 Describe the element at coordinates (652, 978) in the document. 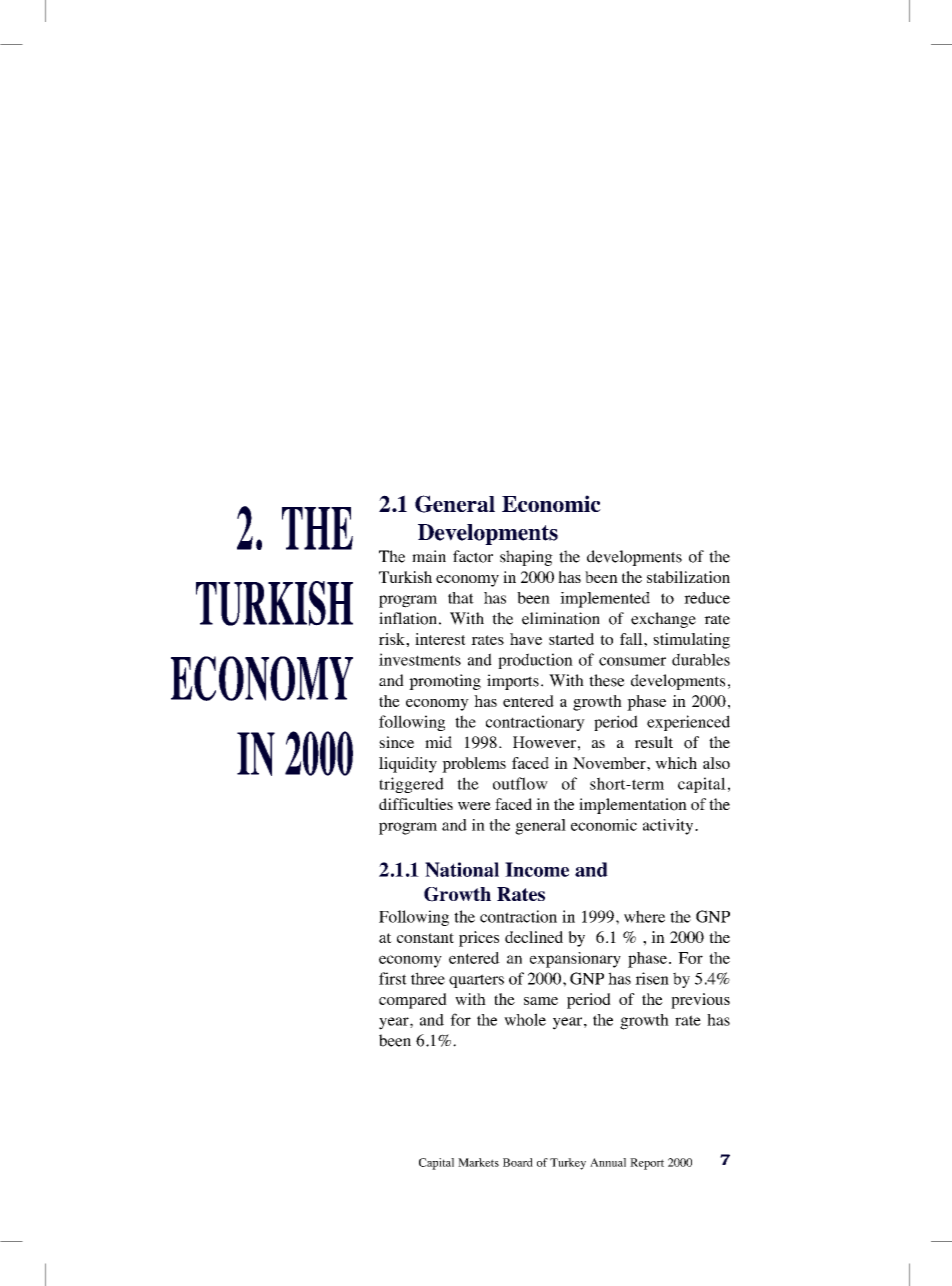

I see `risen` at that location.
